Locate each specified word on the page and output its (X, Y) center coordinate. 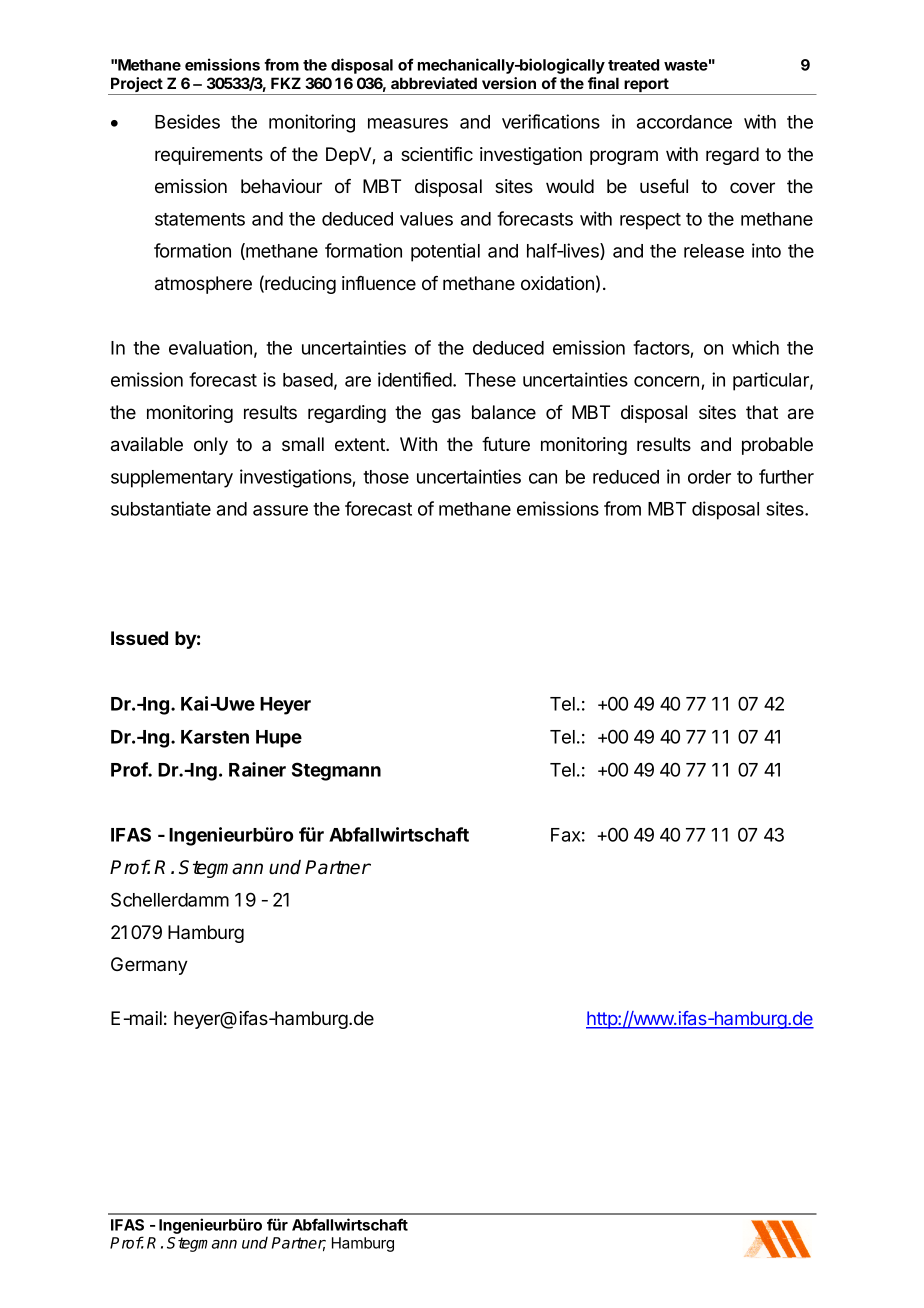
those (386, 477)
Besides (187, 121)
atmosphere (203, 285)
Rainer (257, 769)
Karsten (215, 737)
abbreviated (434, 83)
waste (686, 65)
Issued (139, 638)
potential (445, 252)
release (714, 251)
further (786, 476)
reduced (626, 477)
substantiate (161, 508)
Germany (149, 966)
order (709, 477)
